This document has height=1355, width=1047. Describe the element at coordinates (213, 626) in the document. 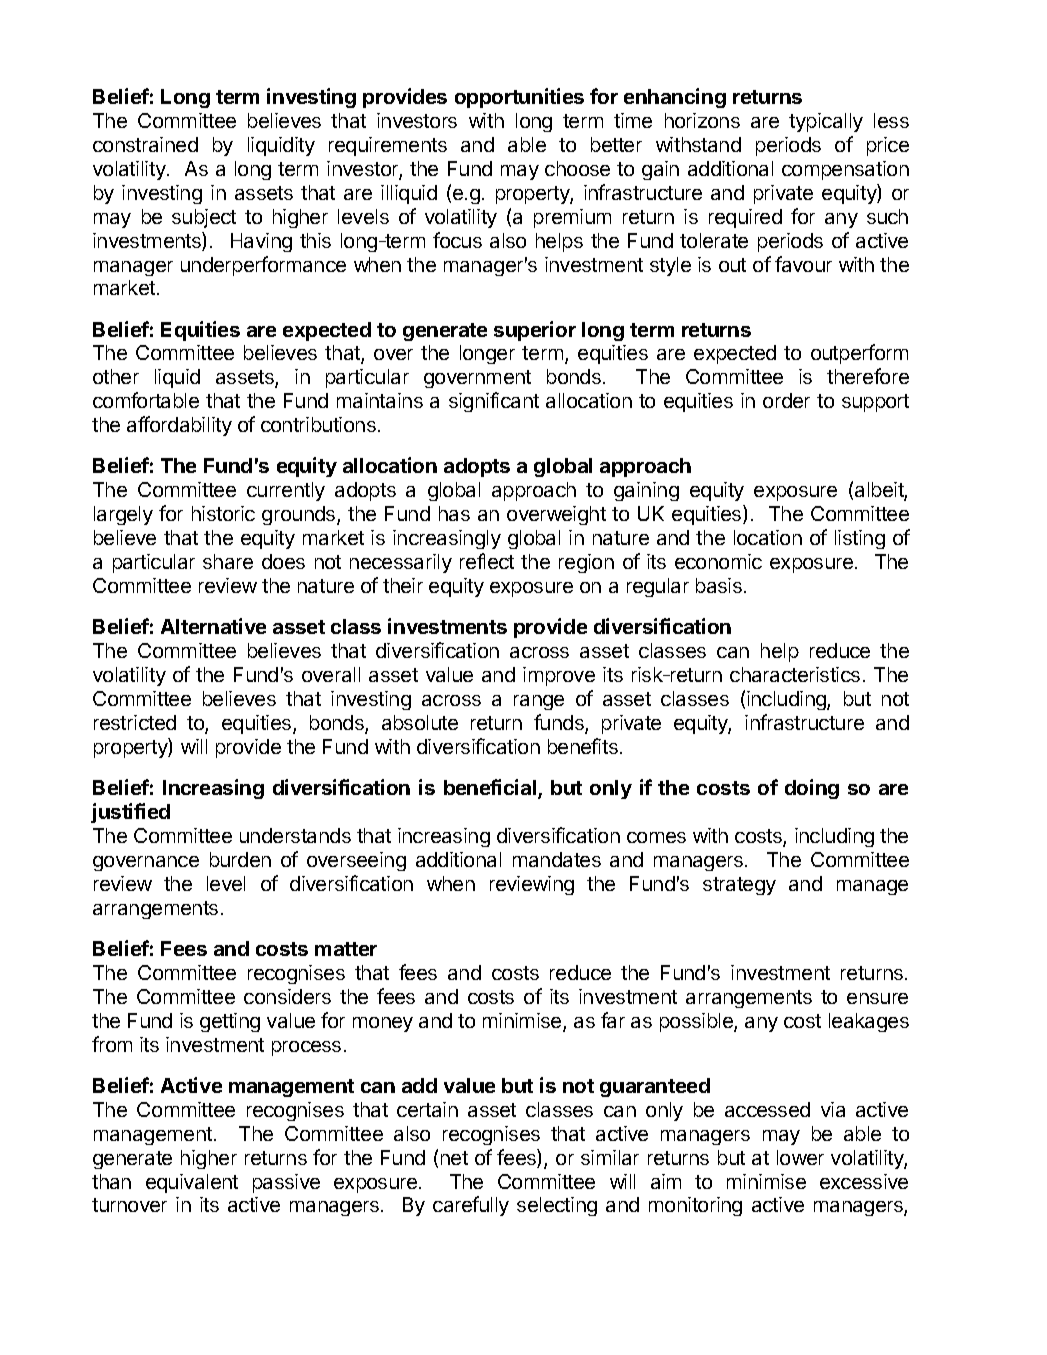

I see `Alternative` at that location.
